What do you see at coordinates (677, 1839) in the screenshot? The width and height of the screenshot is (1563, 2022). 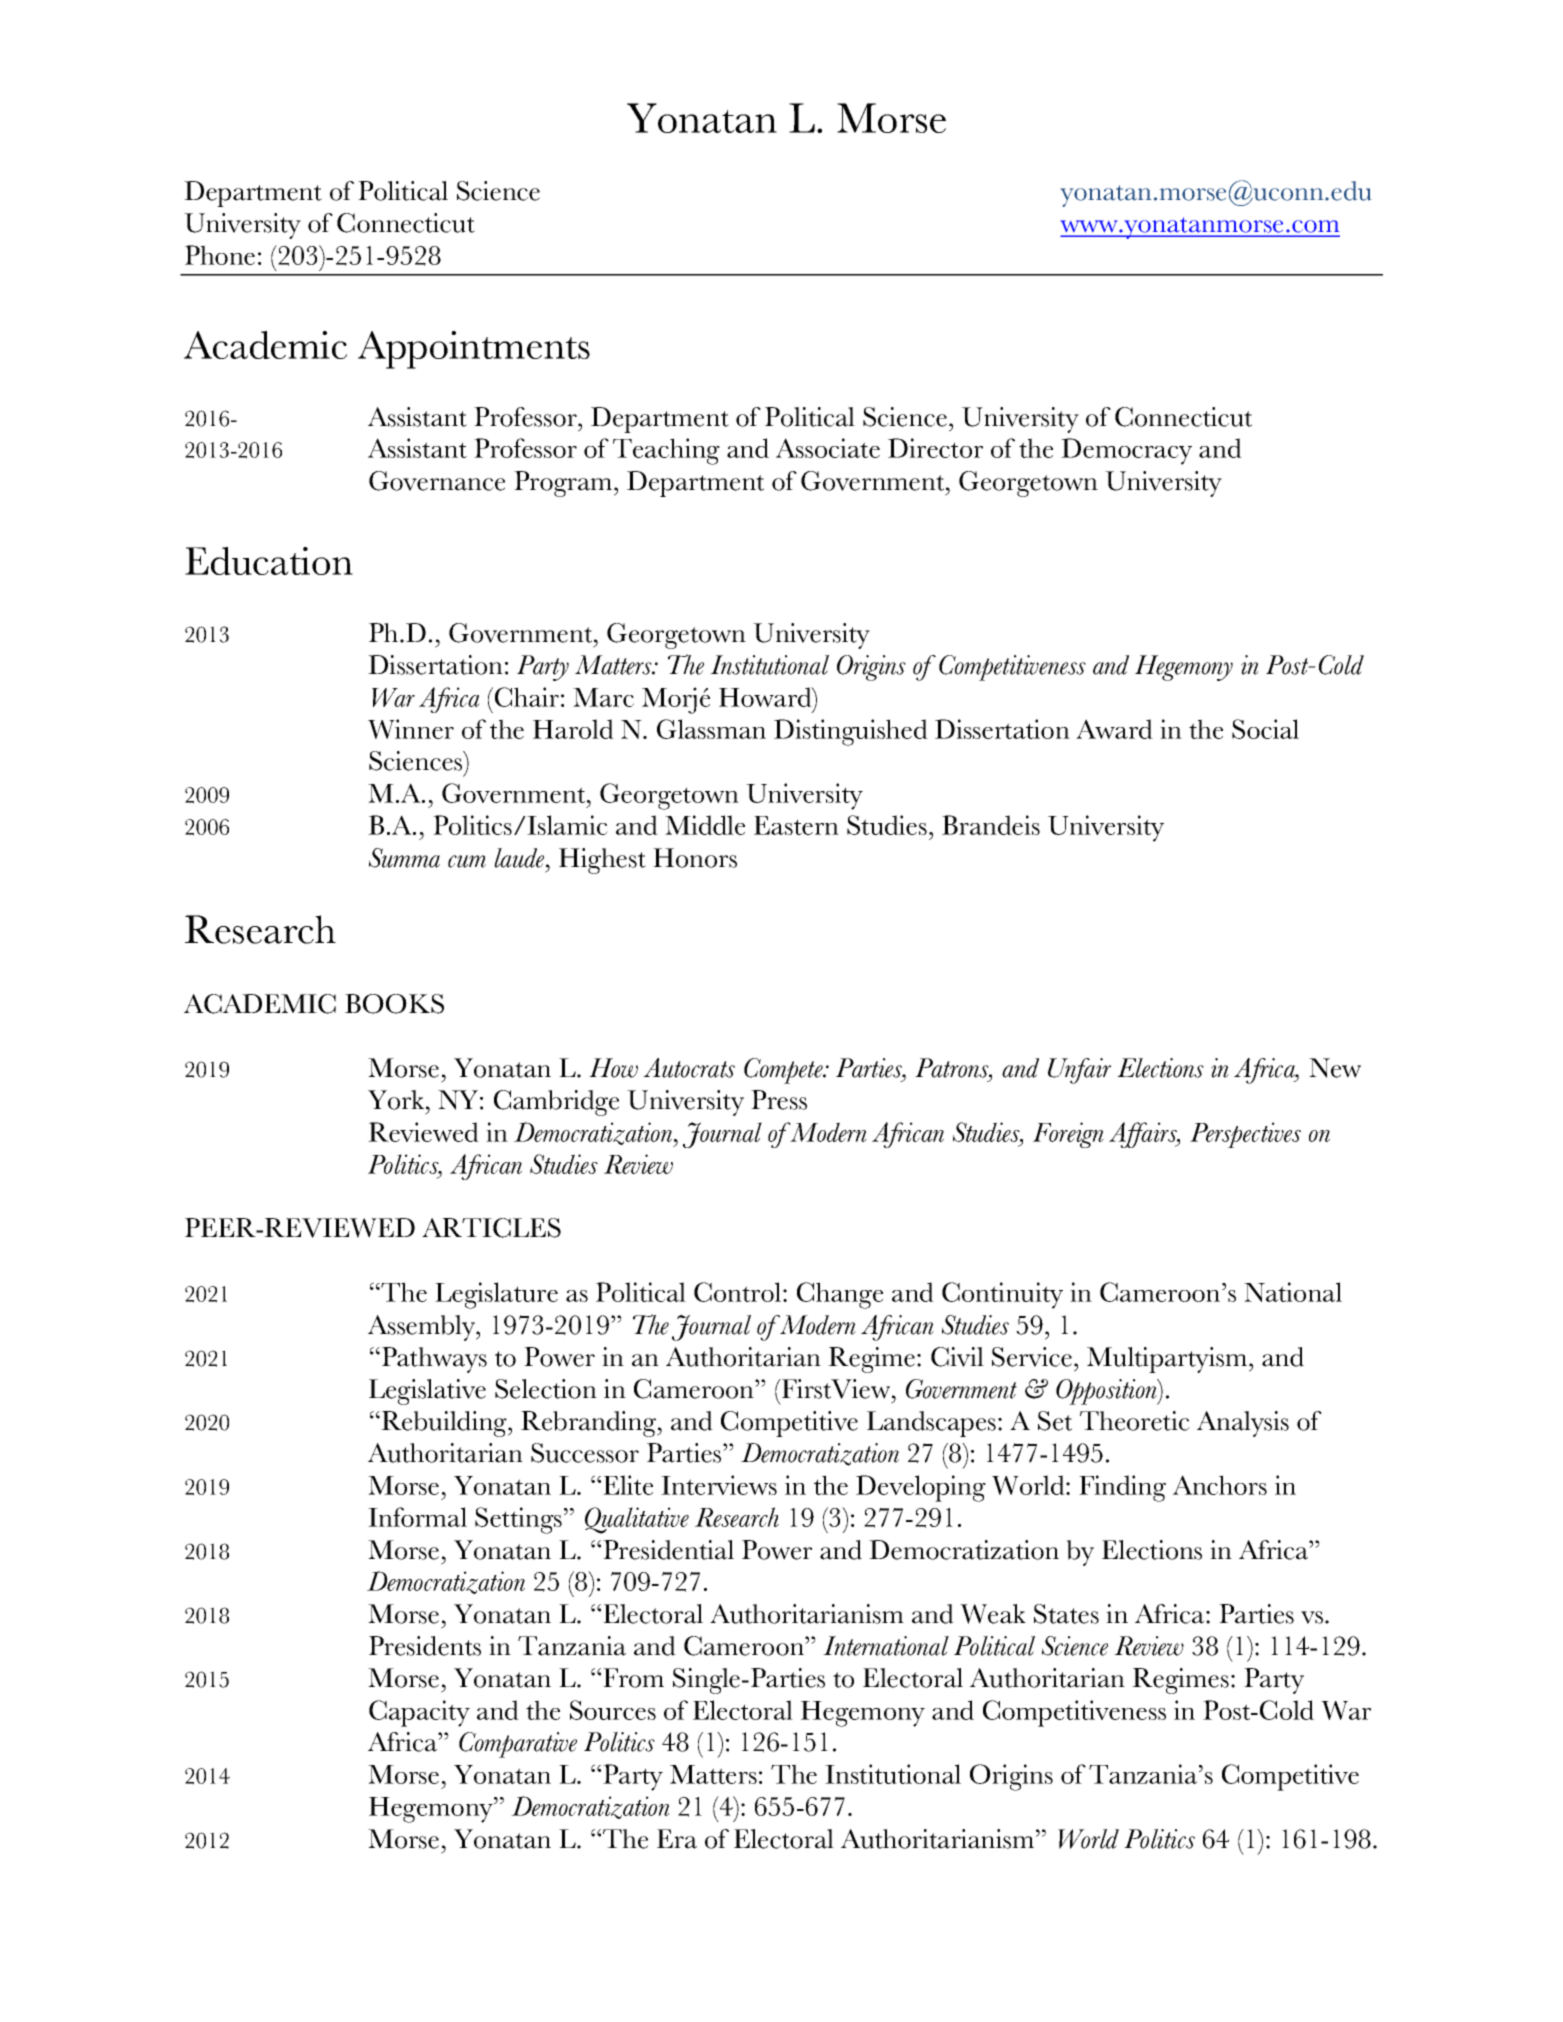 I see `Era` at bounding box center [677, 1839].
